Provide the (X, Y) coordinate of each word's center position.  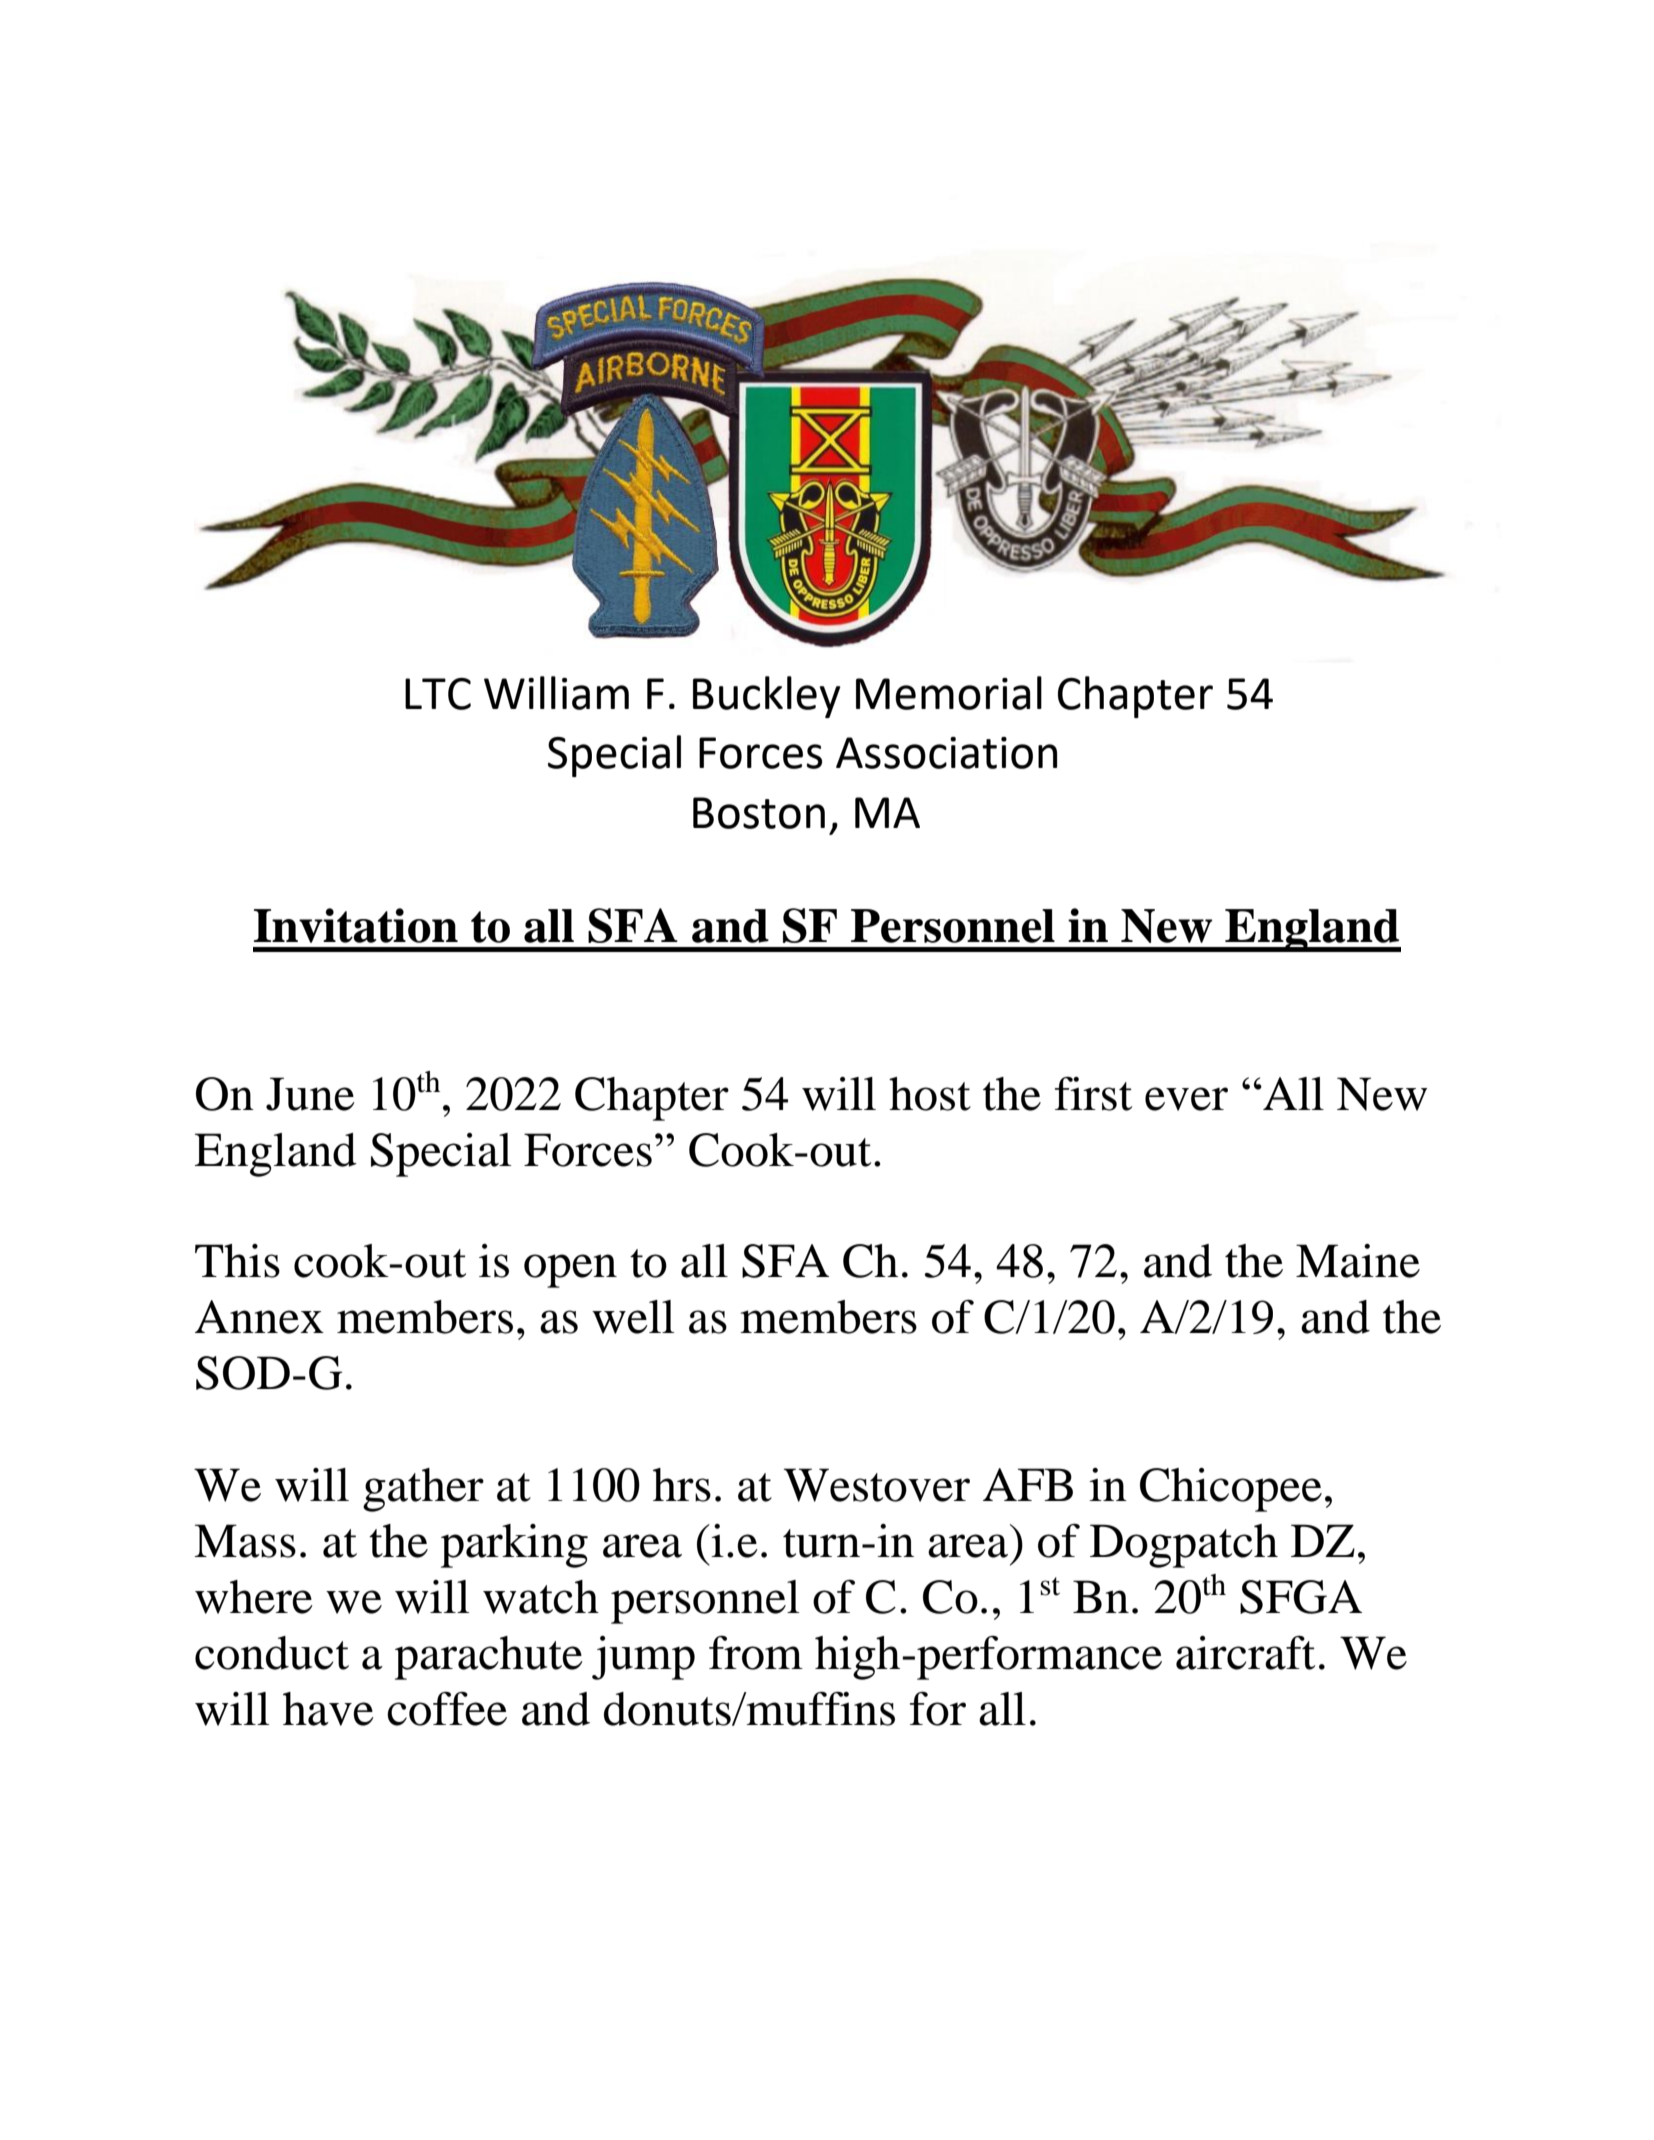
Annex (259, 1317)
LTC (438, 694)
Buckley (767, 697)
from (756, 1652)
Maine (1358, 1261)
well (633, 1317)
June (310, 1094)
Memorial (949, 693)
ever (1186, 1099)
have (328, 1709)
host (930, 1094)
